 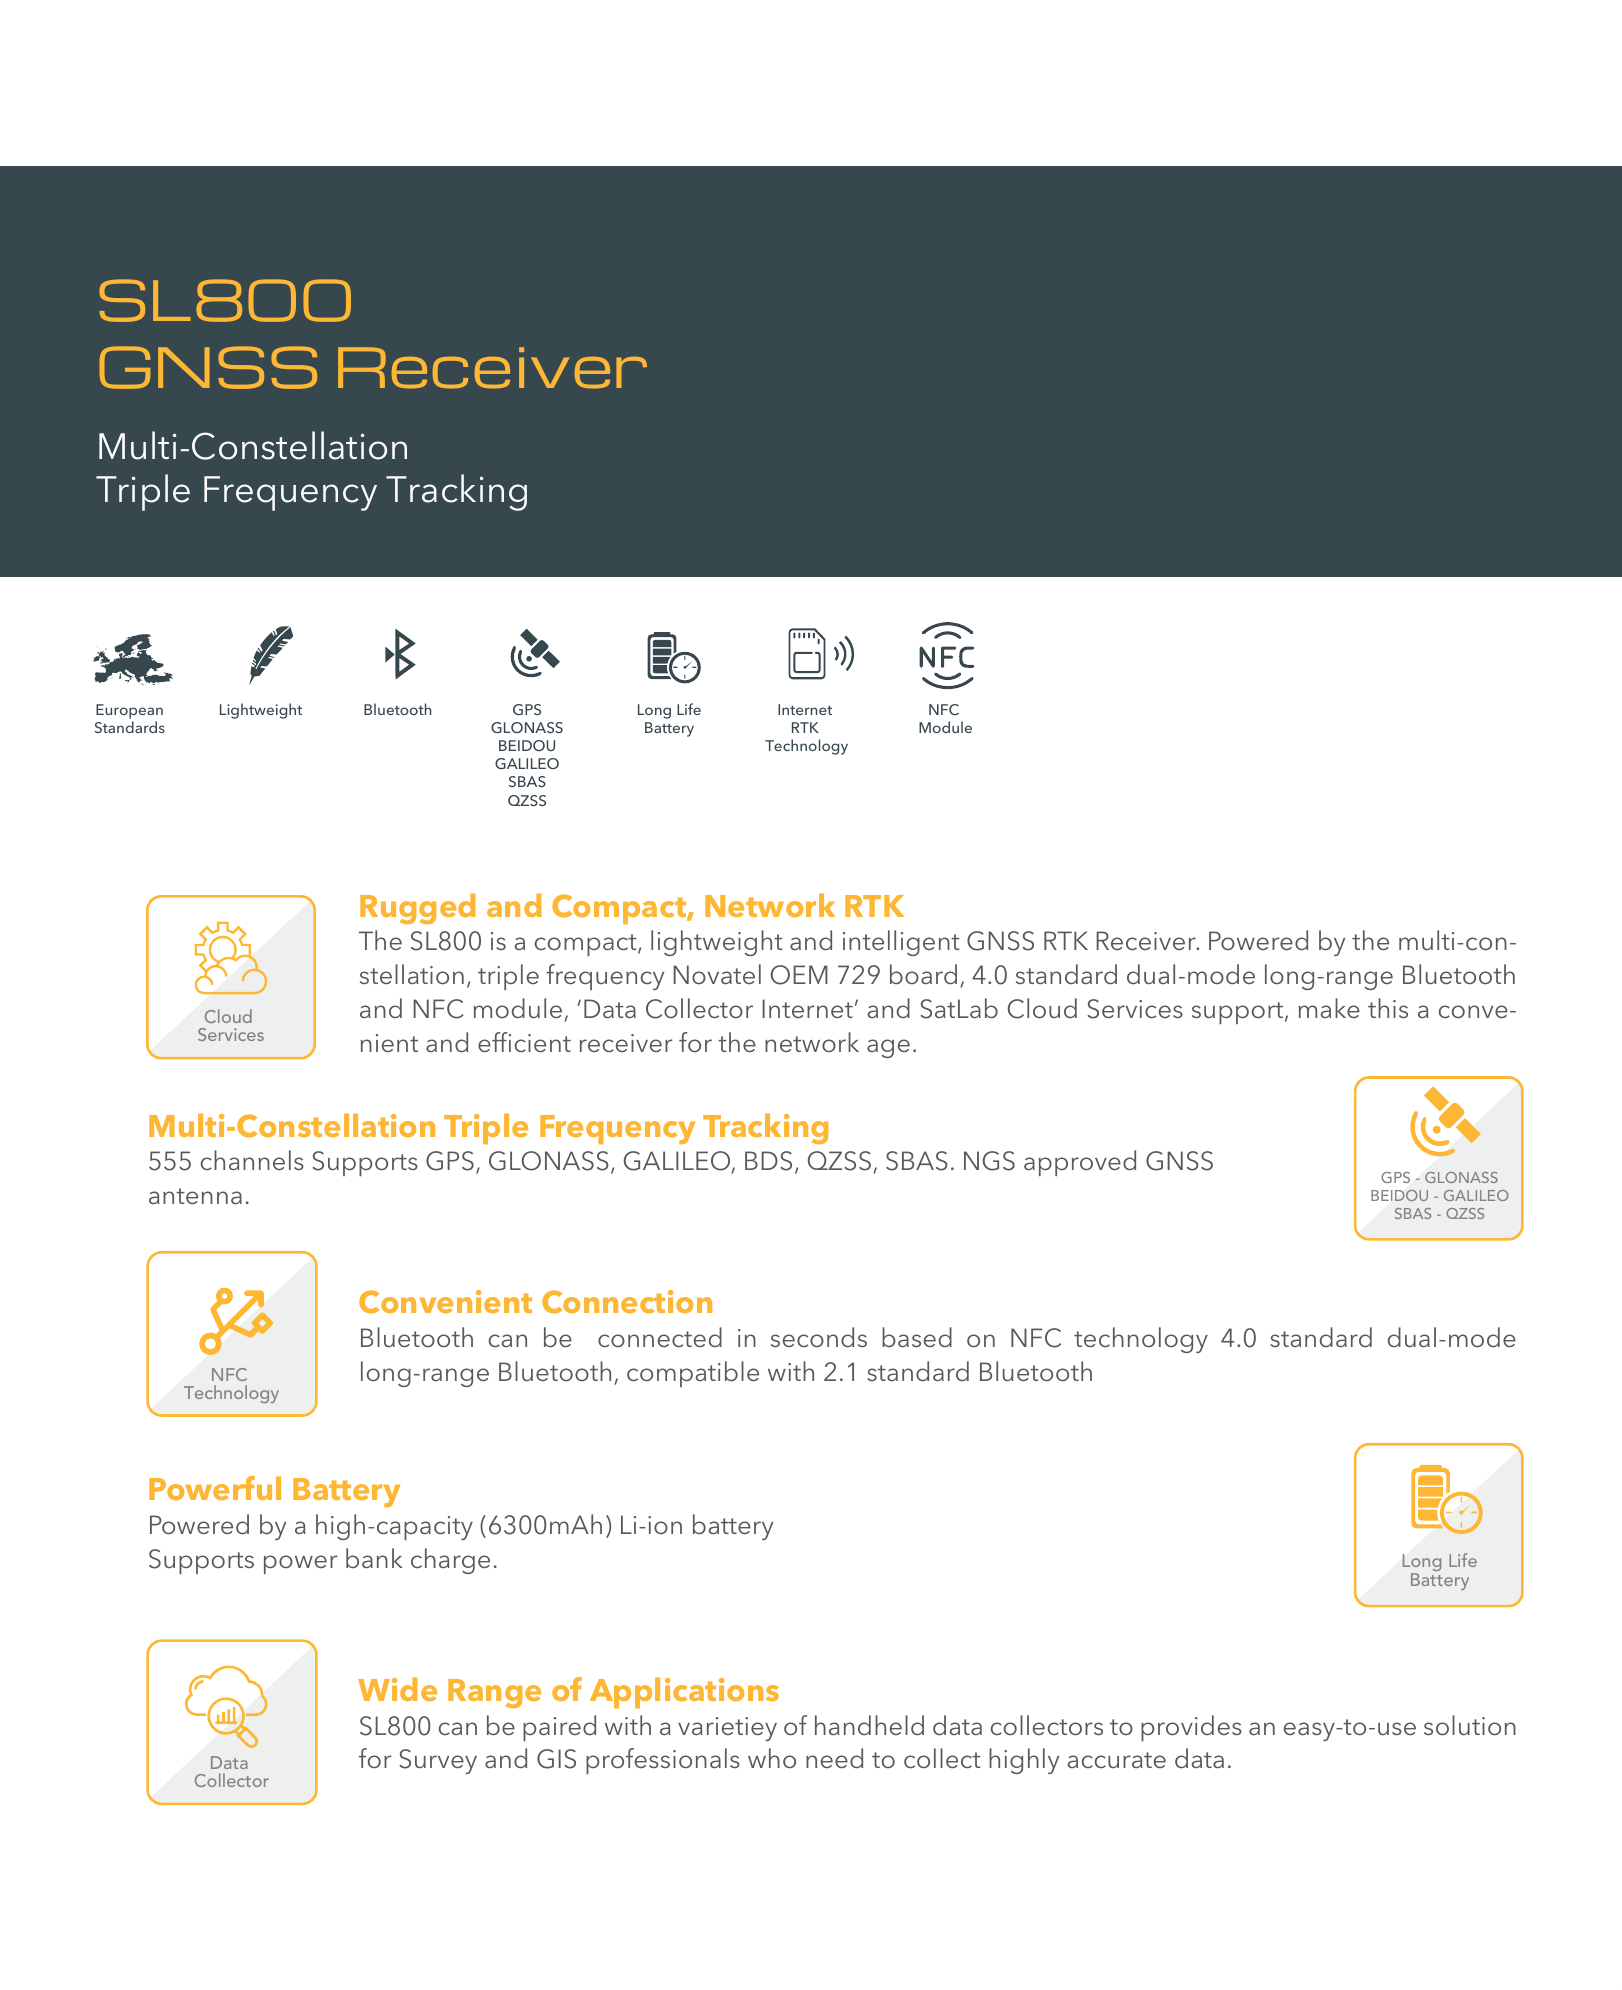 What do you see at coordinates (660, 1337) in the page?
I see `connected` at bounding box center [660, 1337].
